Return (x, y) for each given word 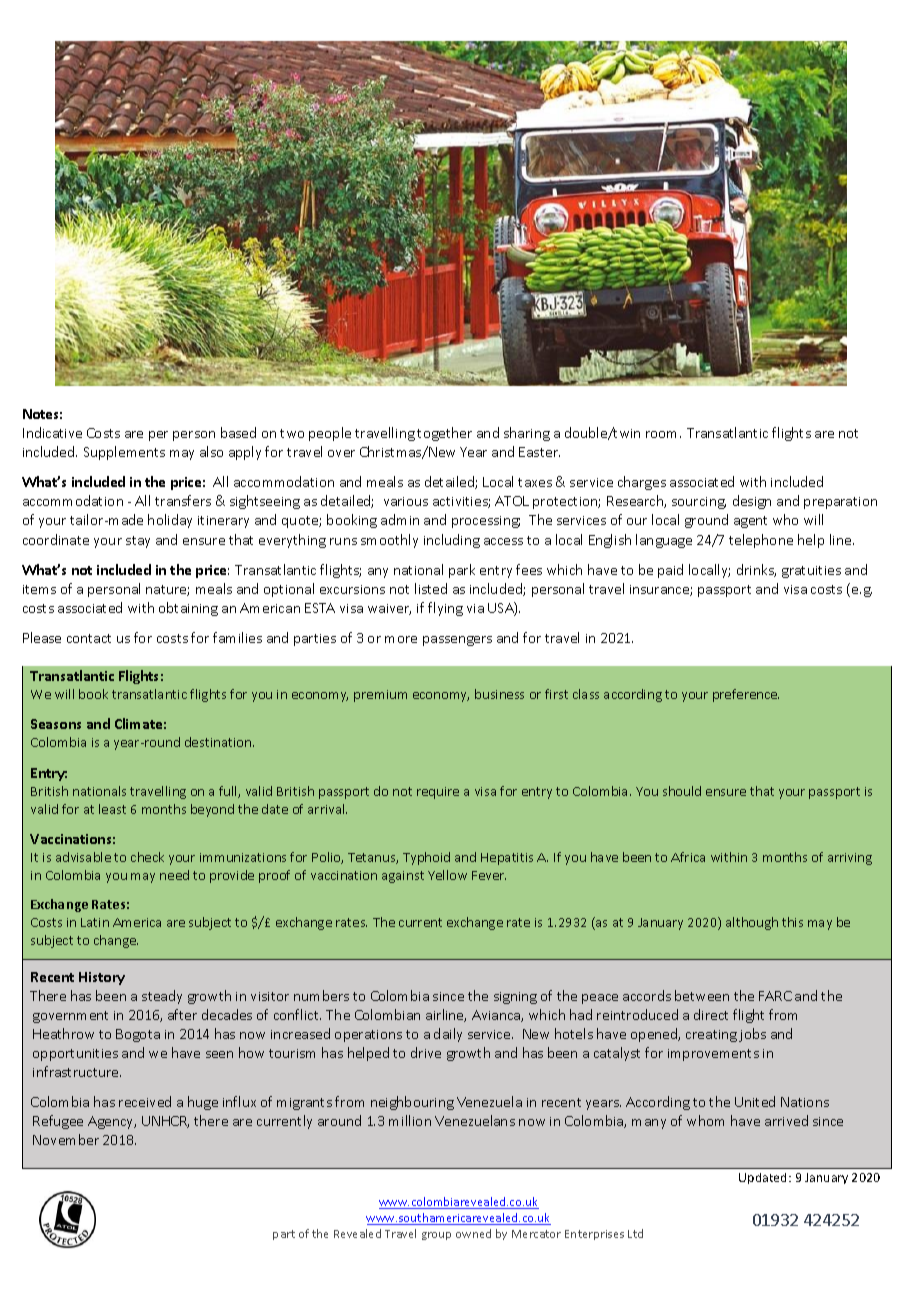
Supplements (124, 453)
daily (448, 1035)
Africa (688, 857)
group (436, 1236)
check (147, 857)
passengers (457, 641)
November (66, 1139)
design (752, 502)
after (182, 1014)
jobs (752, 1035)
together (444, 434)
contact (89, 638)
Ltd (635, 1233)
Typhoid (426, 858)
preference (746, 695)
